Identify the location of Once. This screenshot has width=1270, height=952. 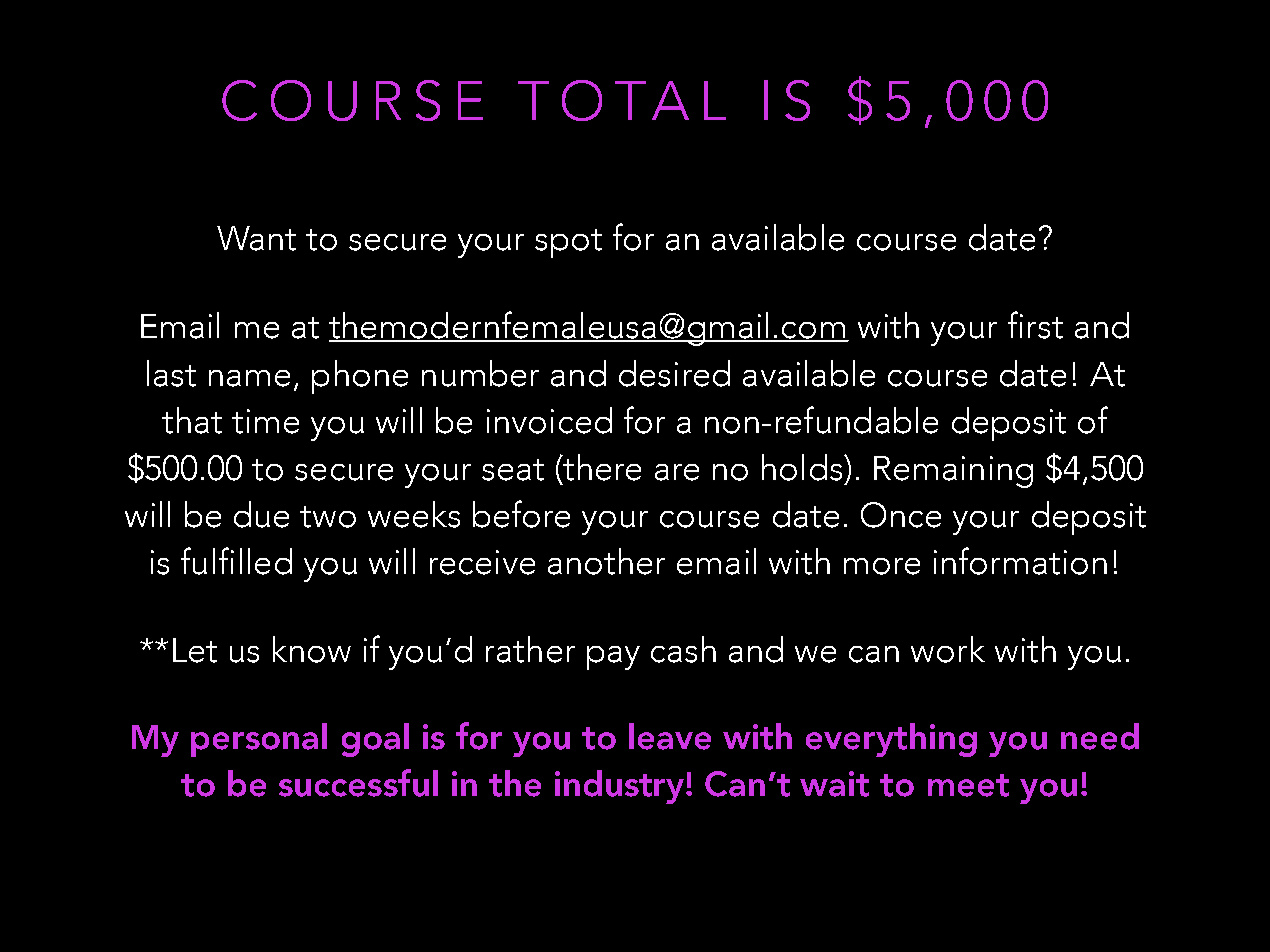
(901, 515).
